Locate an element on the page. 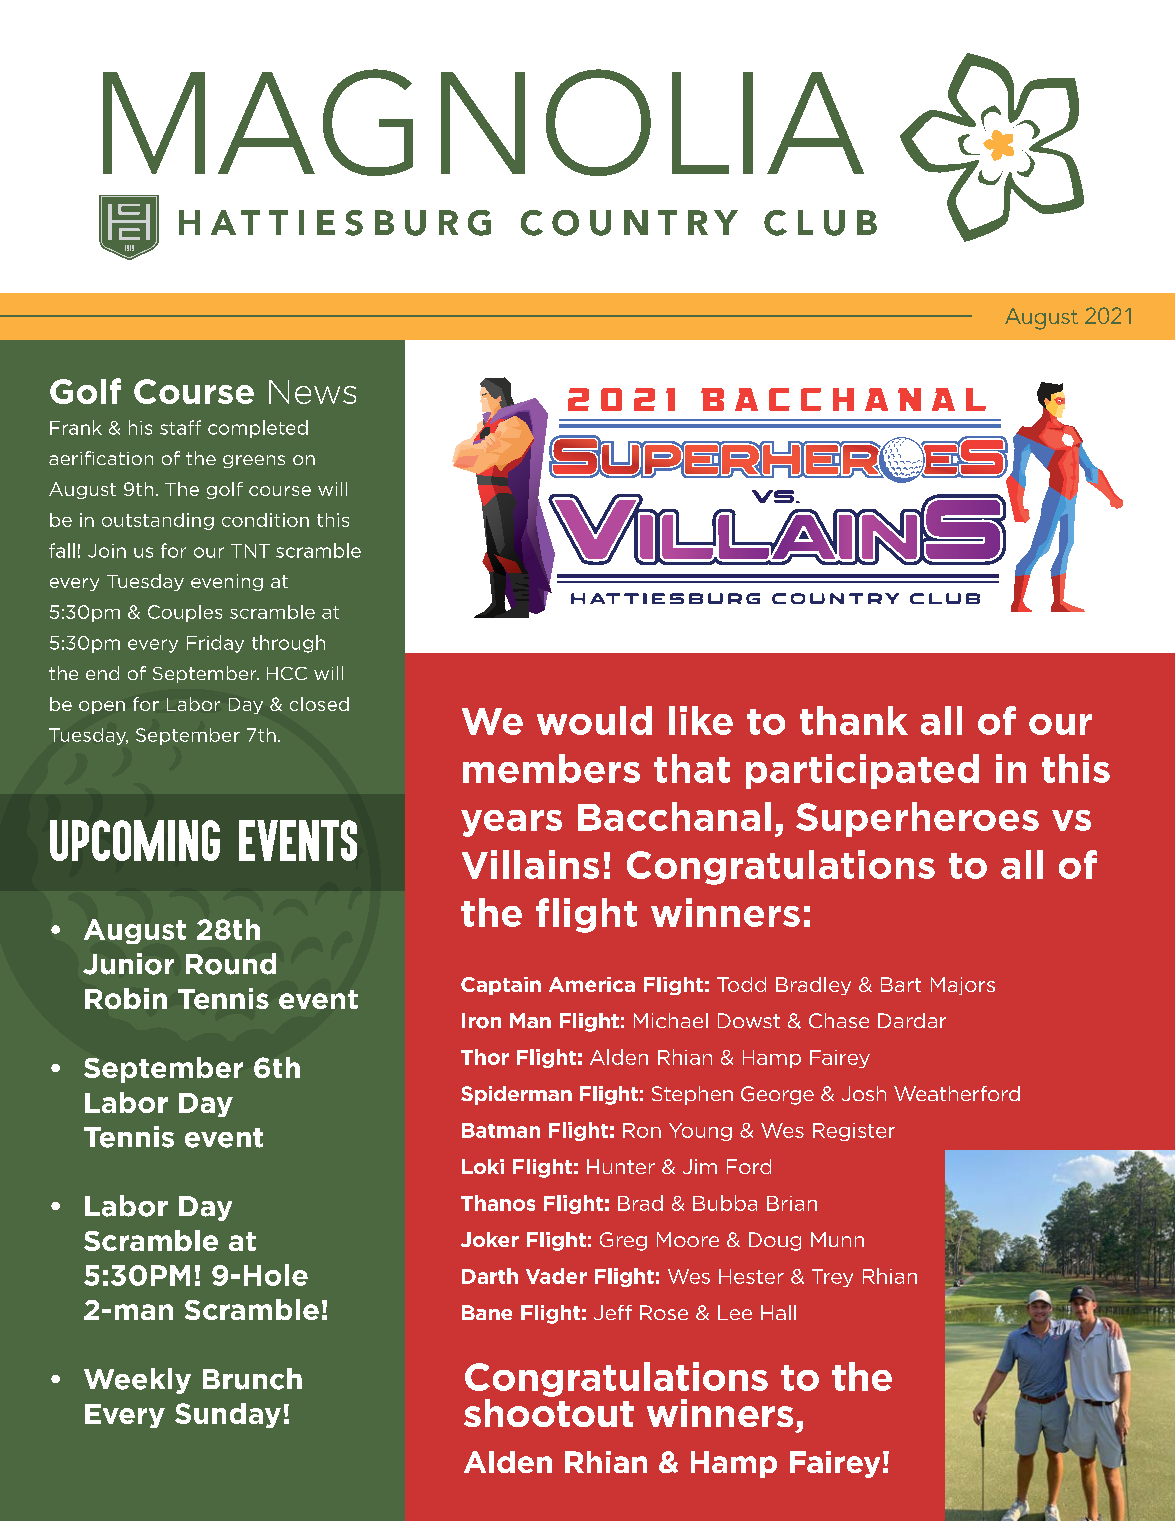 The image size is (1175, 1521). MAGNOLIA is located at coordinates (483, 122).
